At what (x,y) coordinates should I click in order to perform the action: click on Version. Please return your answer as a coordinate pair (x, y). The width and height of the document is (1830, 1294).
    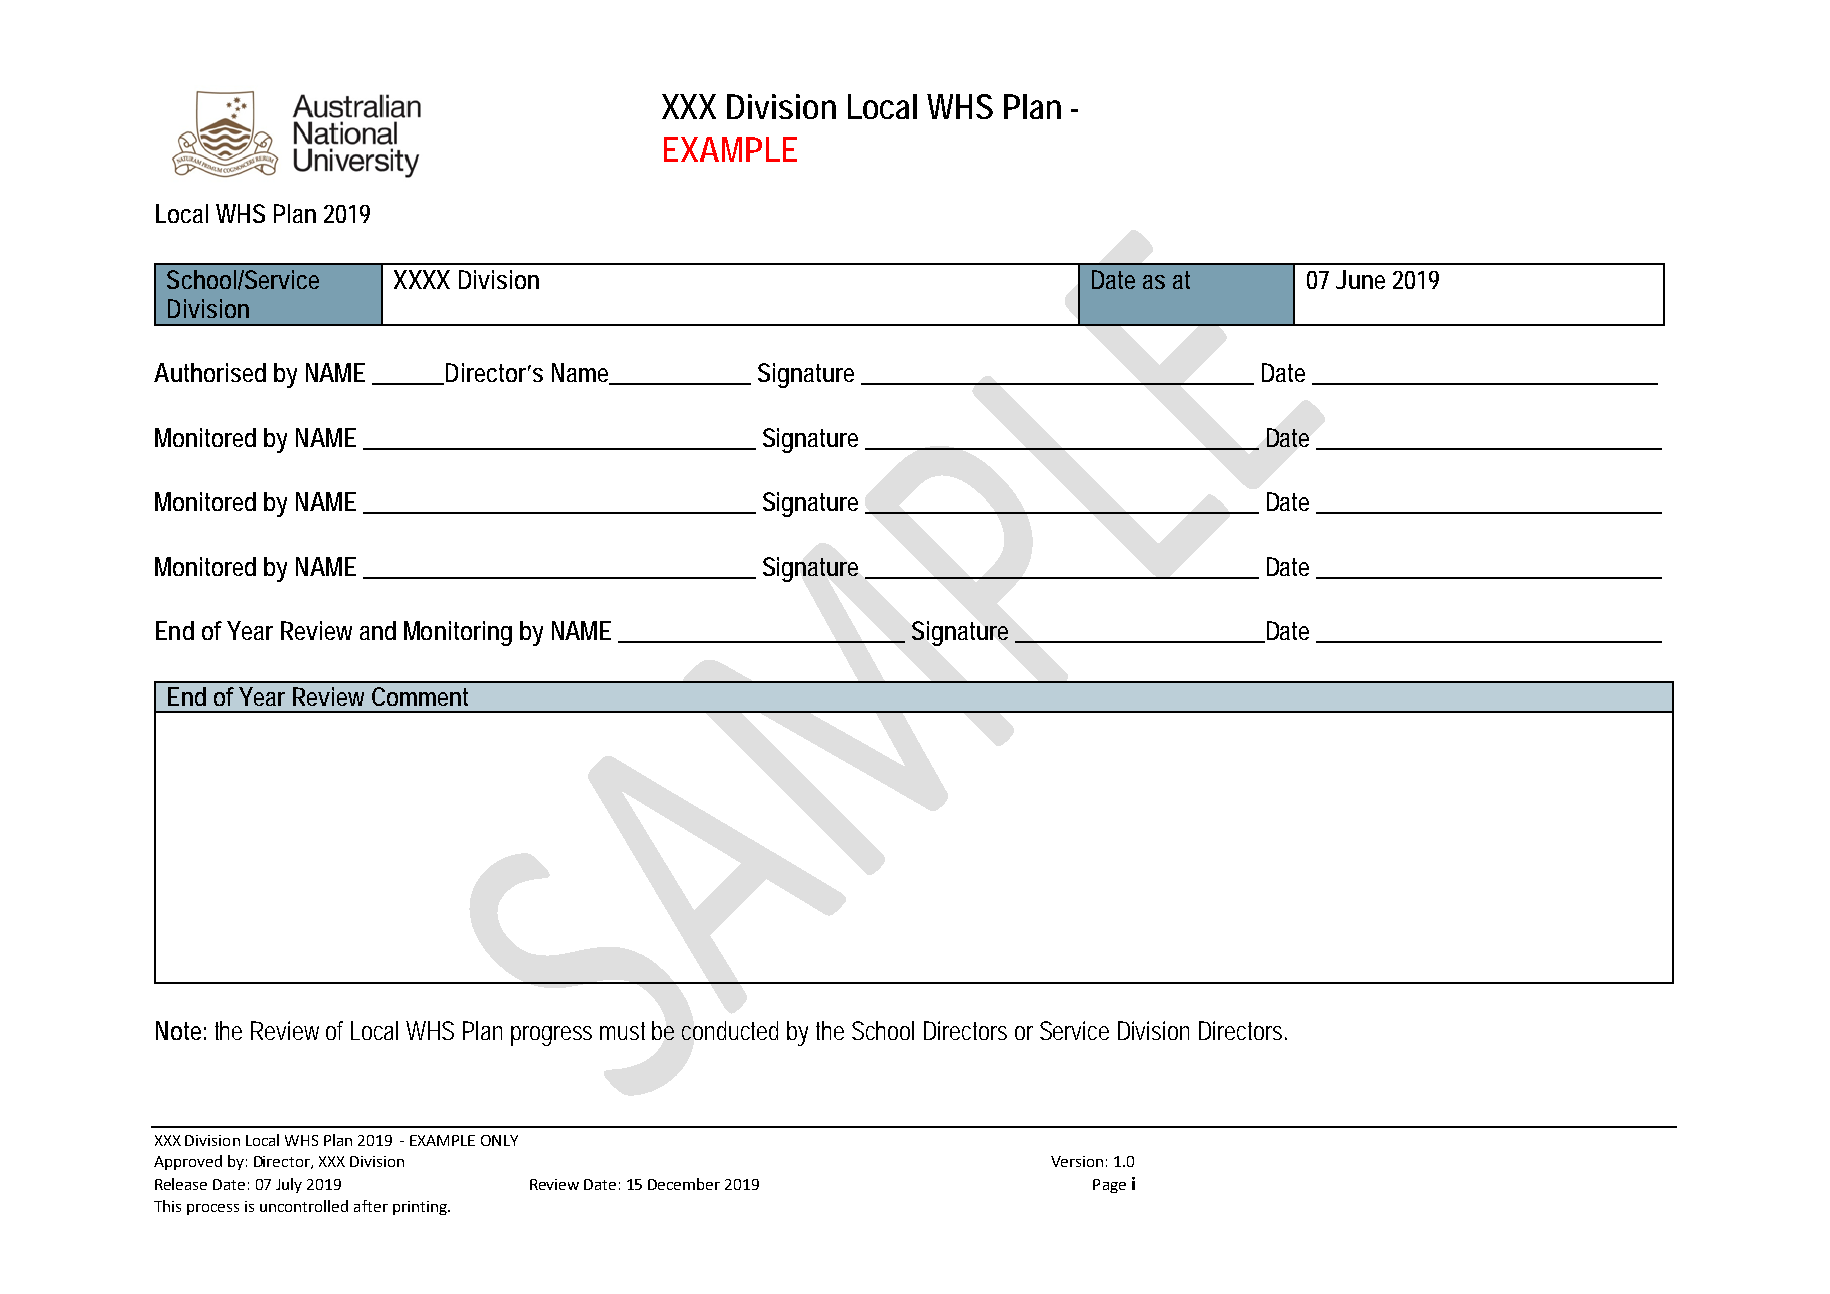
    Looking at the image, I should click on (1077, 1161).
